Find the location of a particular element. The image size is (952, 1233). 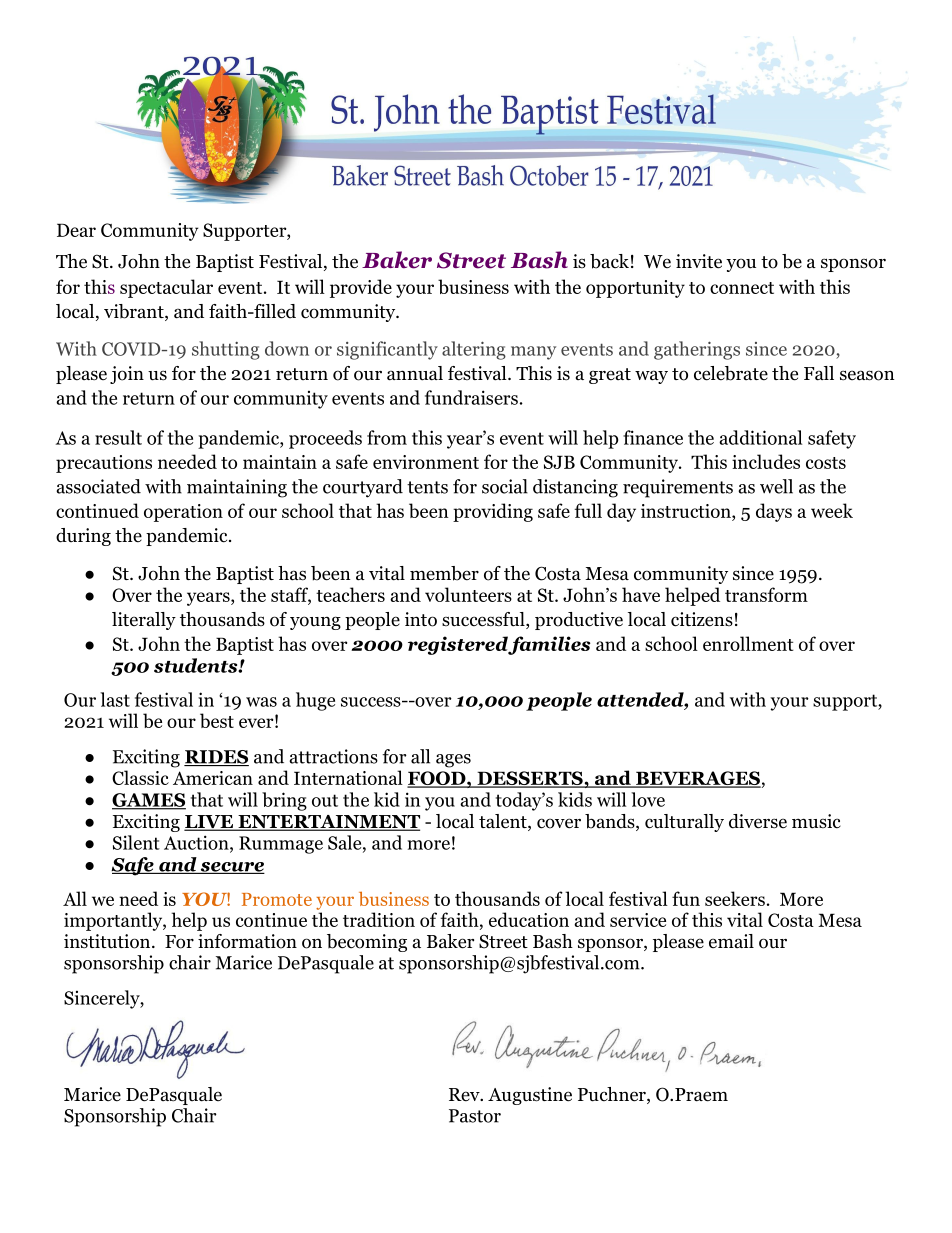

days is located at coordinates (774, 512).
